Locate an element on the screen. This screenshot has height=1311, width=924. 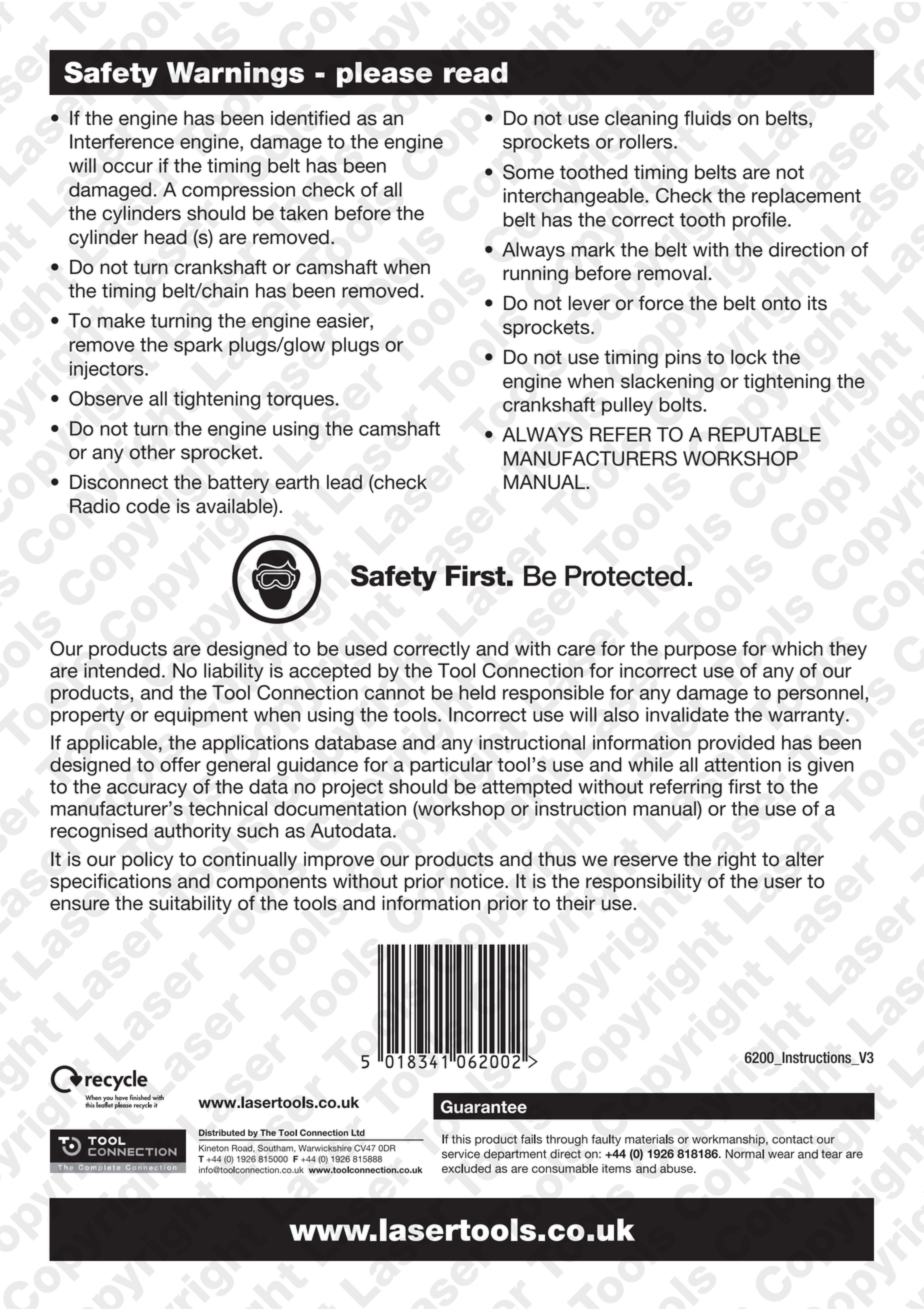
lock is located at coordinates (749, 357).
